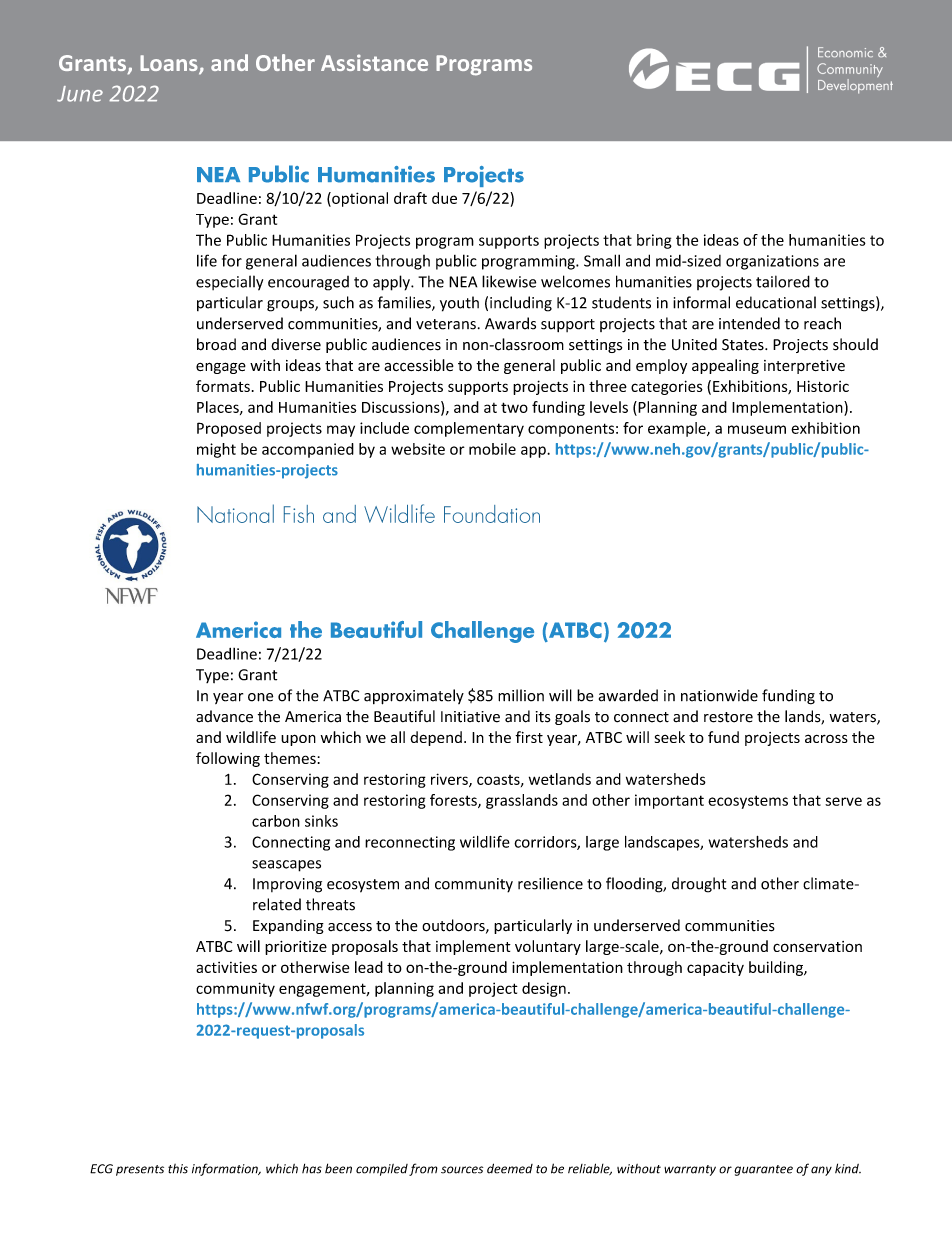 The image size is (952, 1233). I want to click on Loans, so click(170, 64).
